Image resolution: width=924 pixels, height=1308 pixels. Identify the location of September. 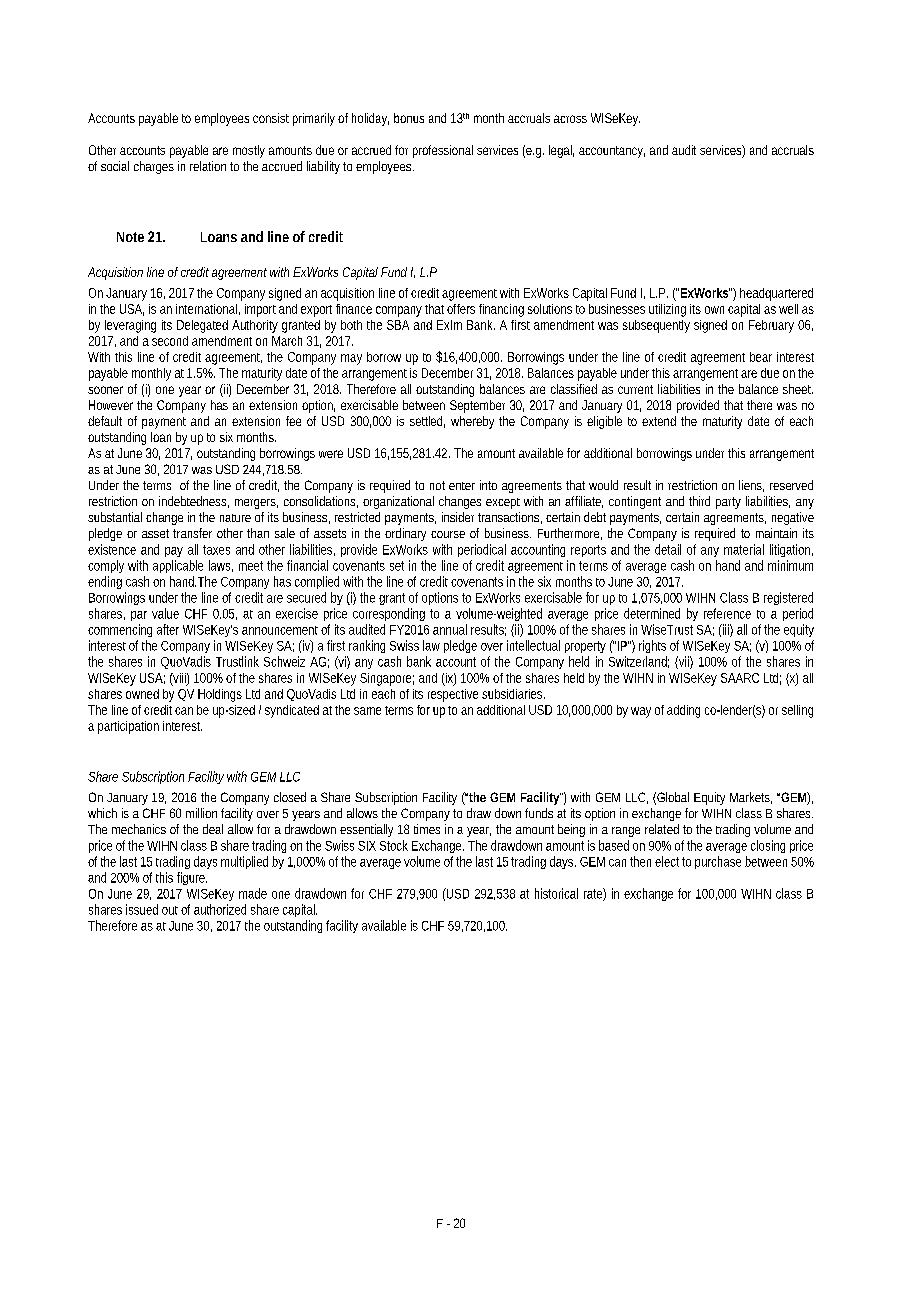
(477, 406).
